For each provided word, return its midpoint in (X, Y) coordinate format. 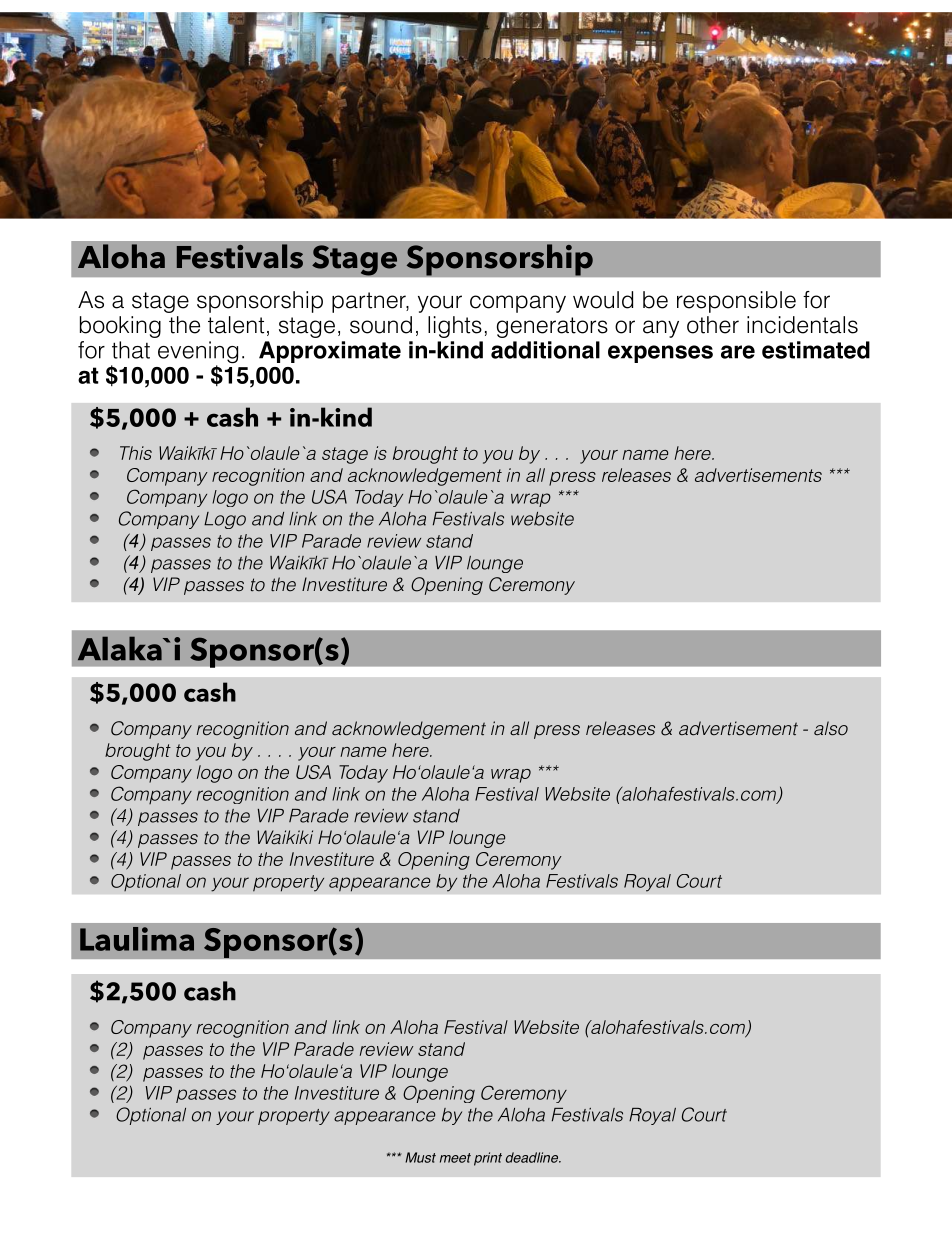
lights (455, 327)
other (713, 325)
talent (236, 325)
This (136, 453)
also (831, 728)
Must (420, 1157)
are (738, 352)
